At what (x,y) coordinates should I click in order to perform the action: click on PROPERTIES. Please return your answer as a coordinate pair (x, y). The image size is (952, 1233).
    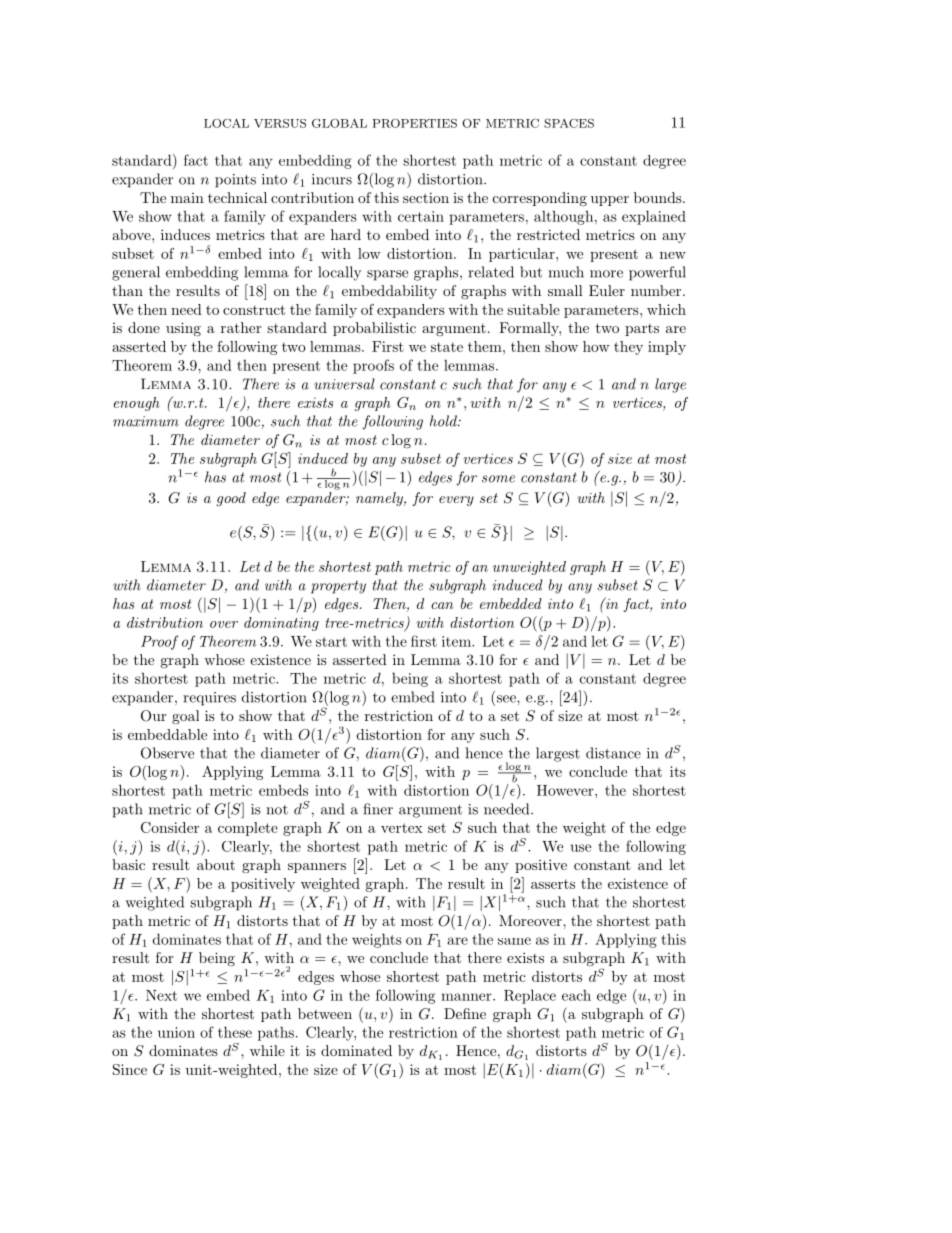
    Looking at the image, I should click on (415, 123).
